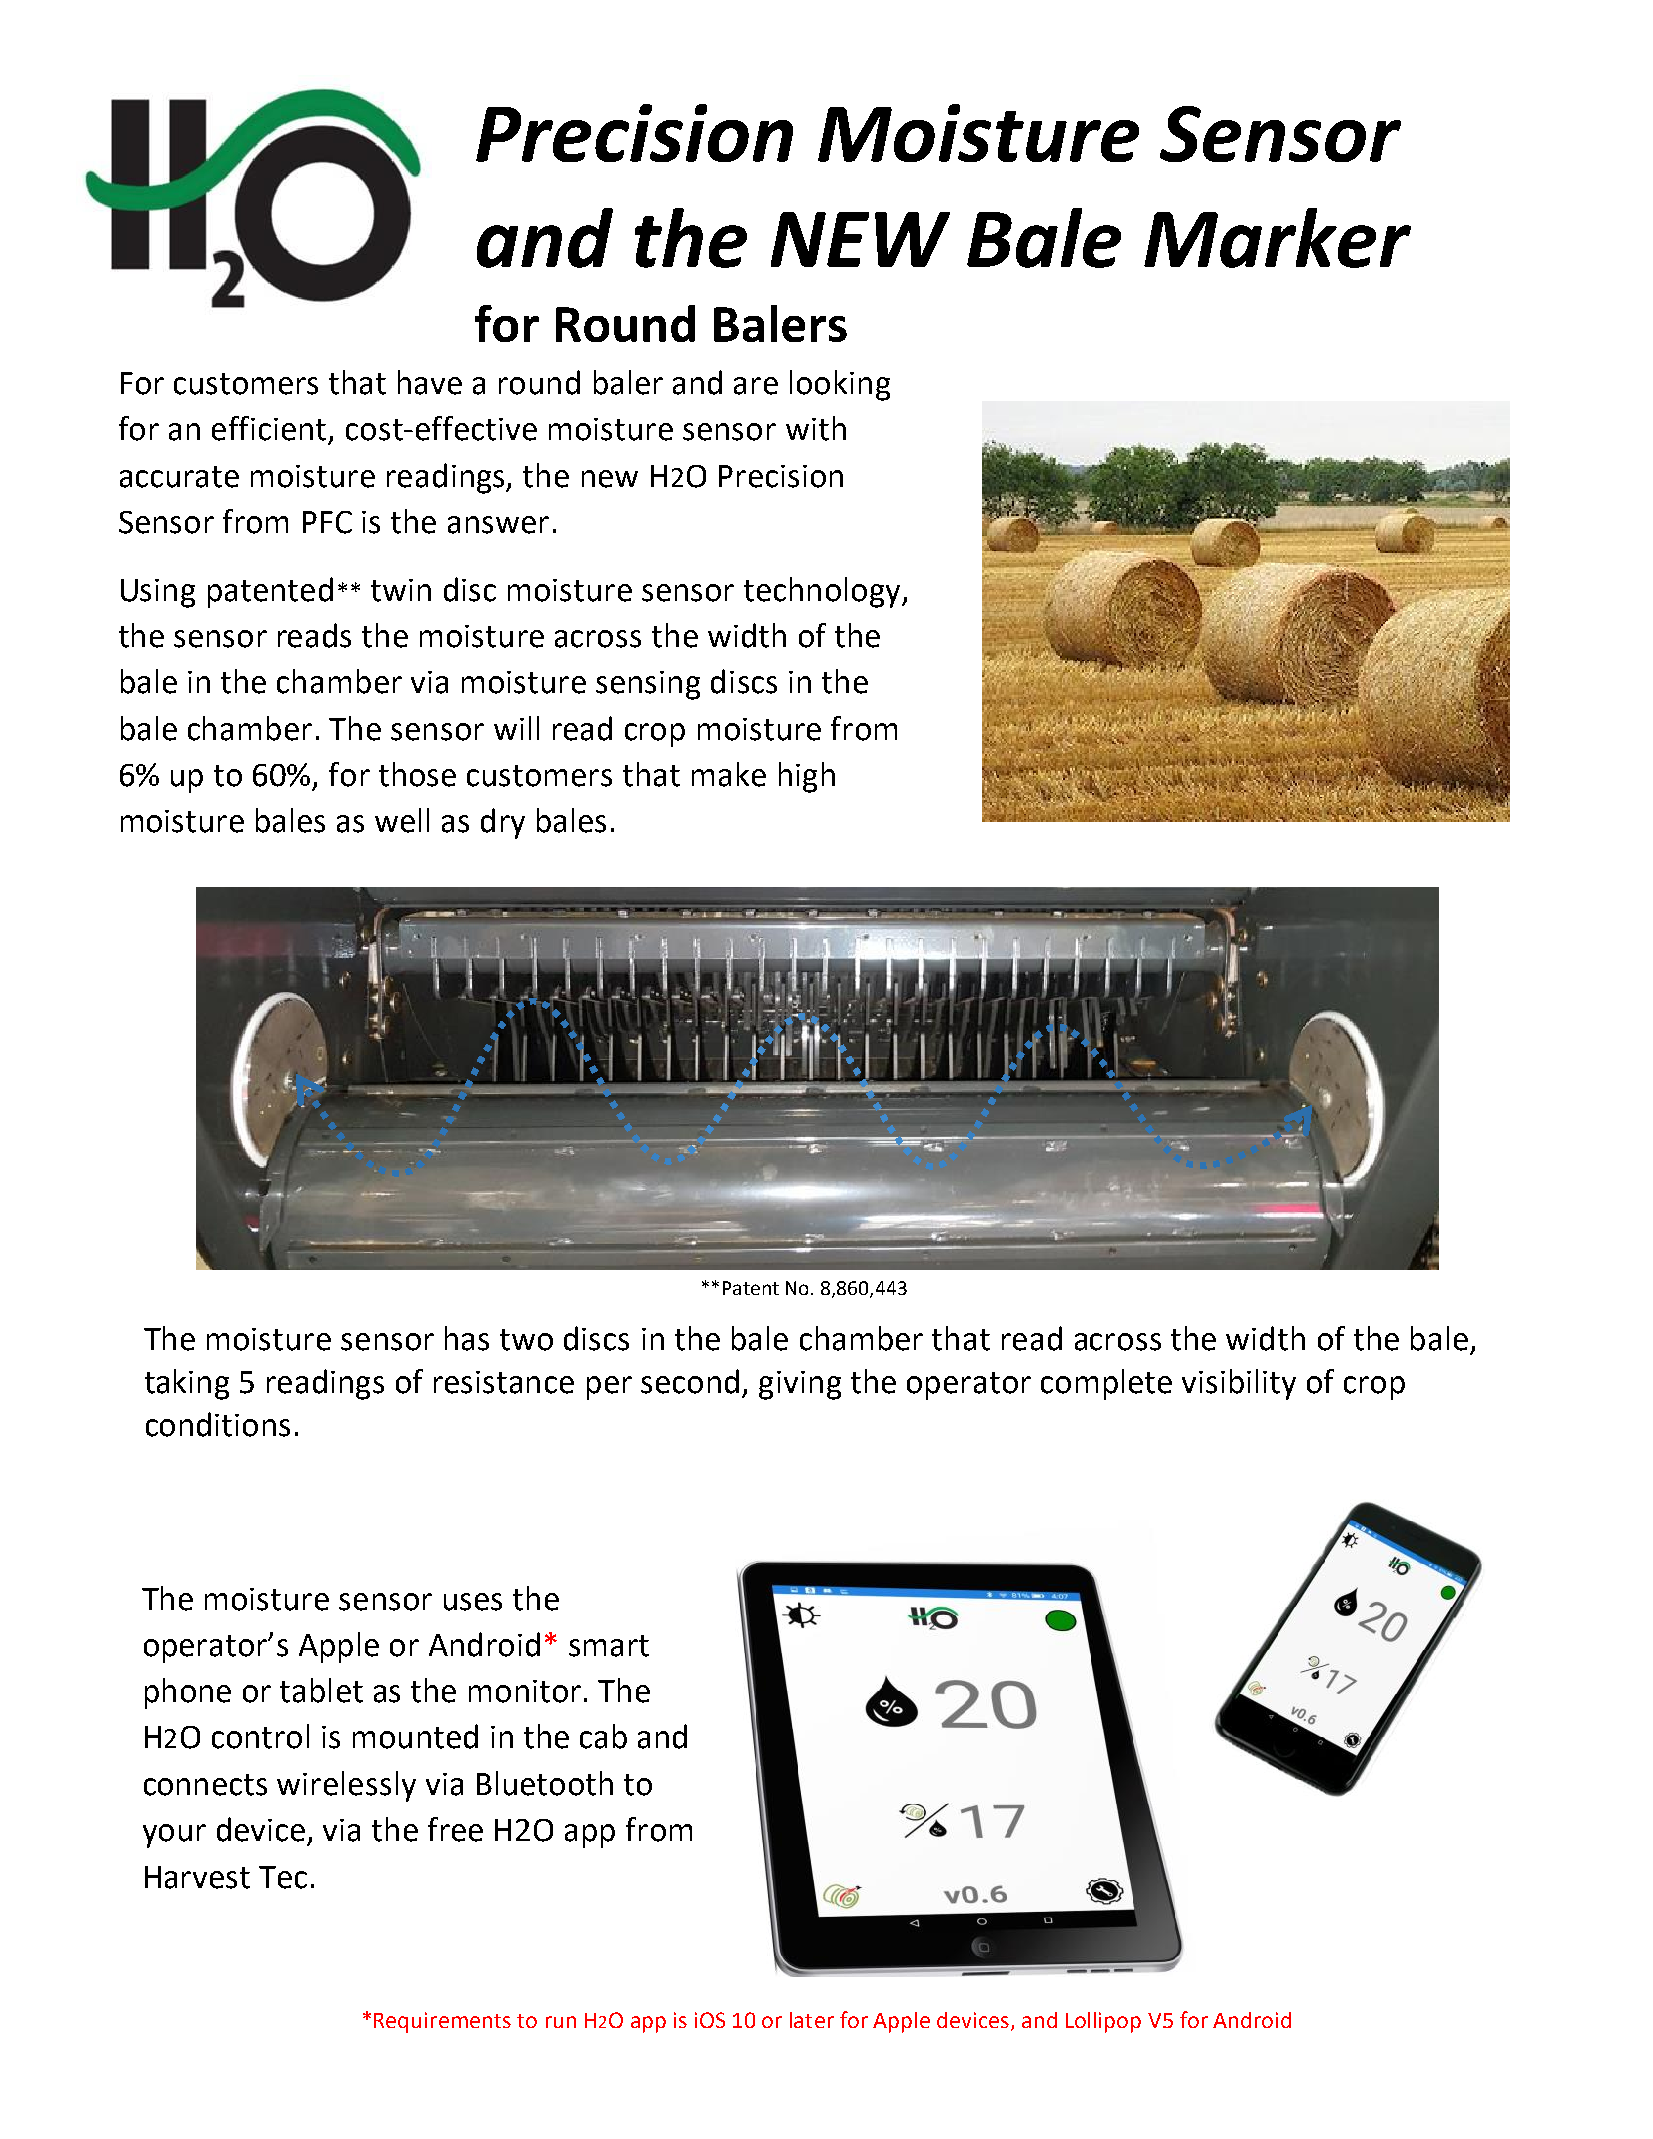  I want to click on run, so click(561, 2022).
